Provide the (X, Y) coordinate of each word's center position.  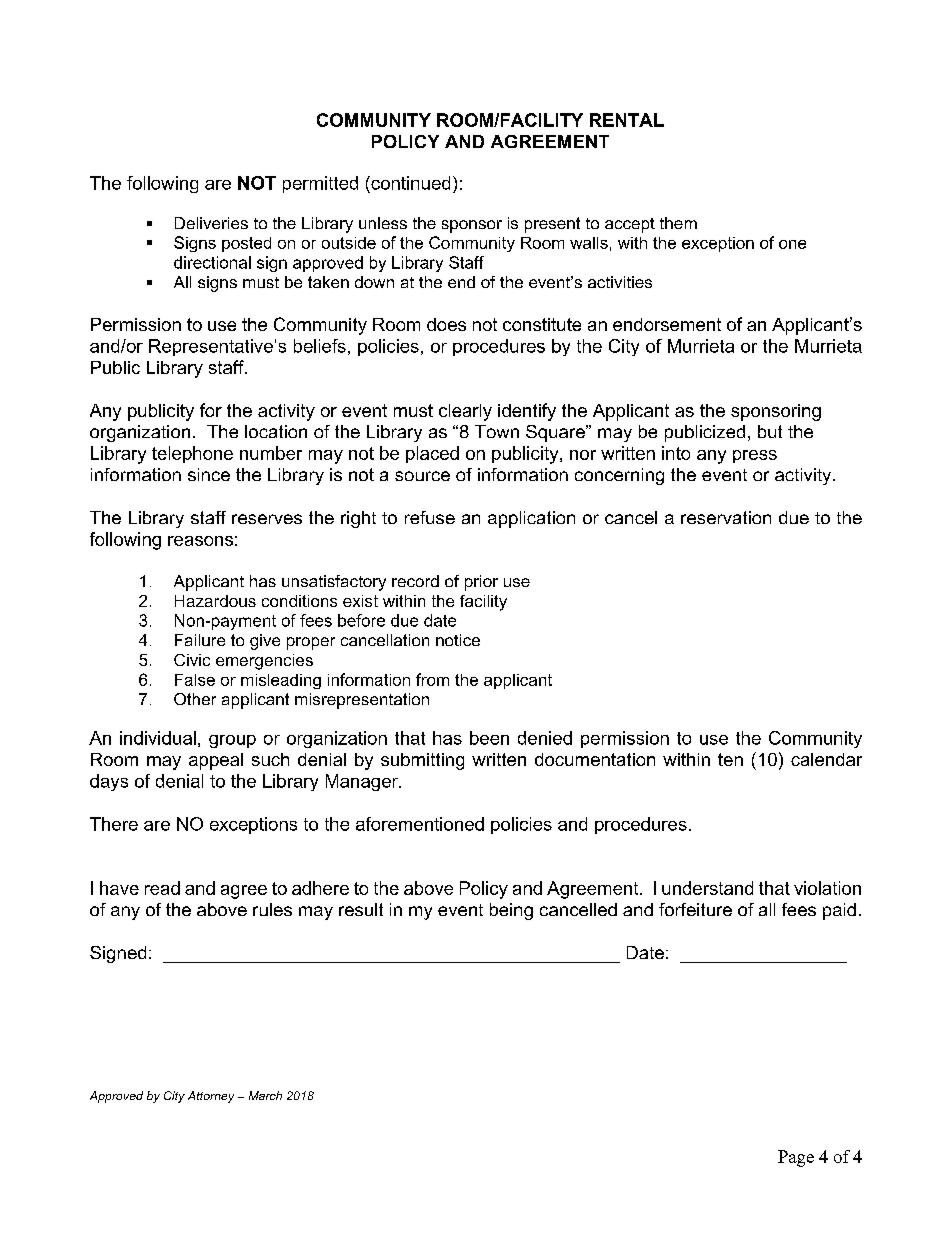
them (678, 223)
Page (796, 1158)
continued (409, 183)
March (265, 1095)
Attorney (211, 1097)
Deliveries (211, 223)
